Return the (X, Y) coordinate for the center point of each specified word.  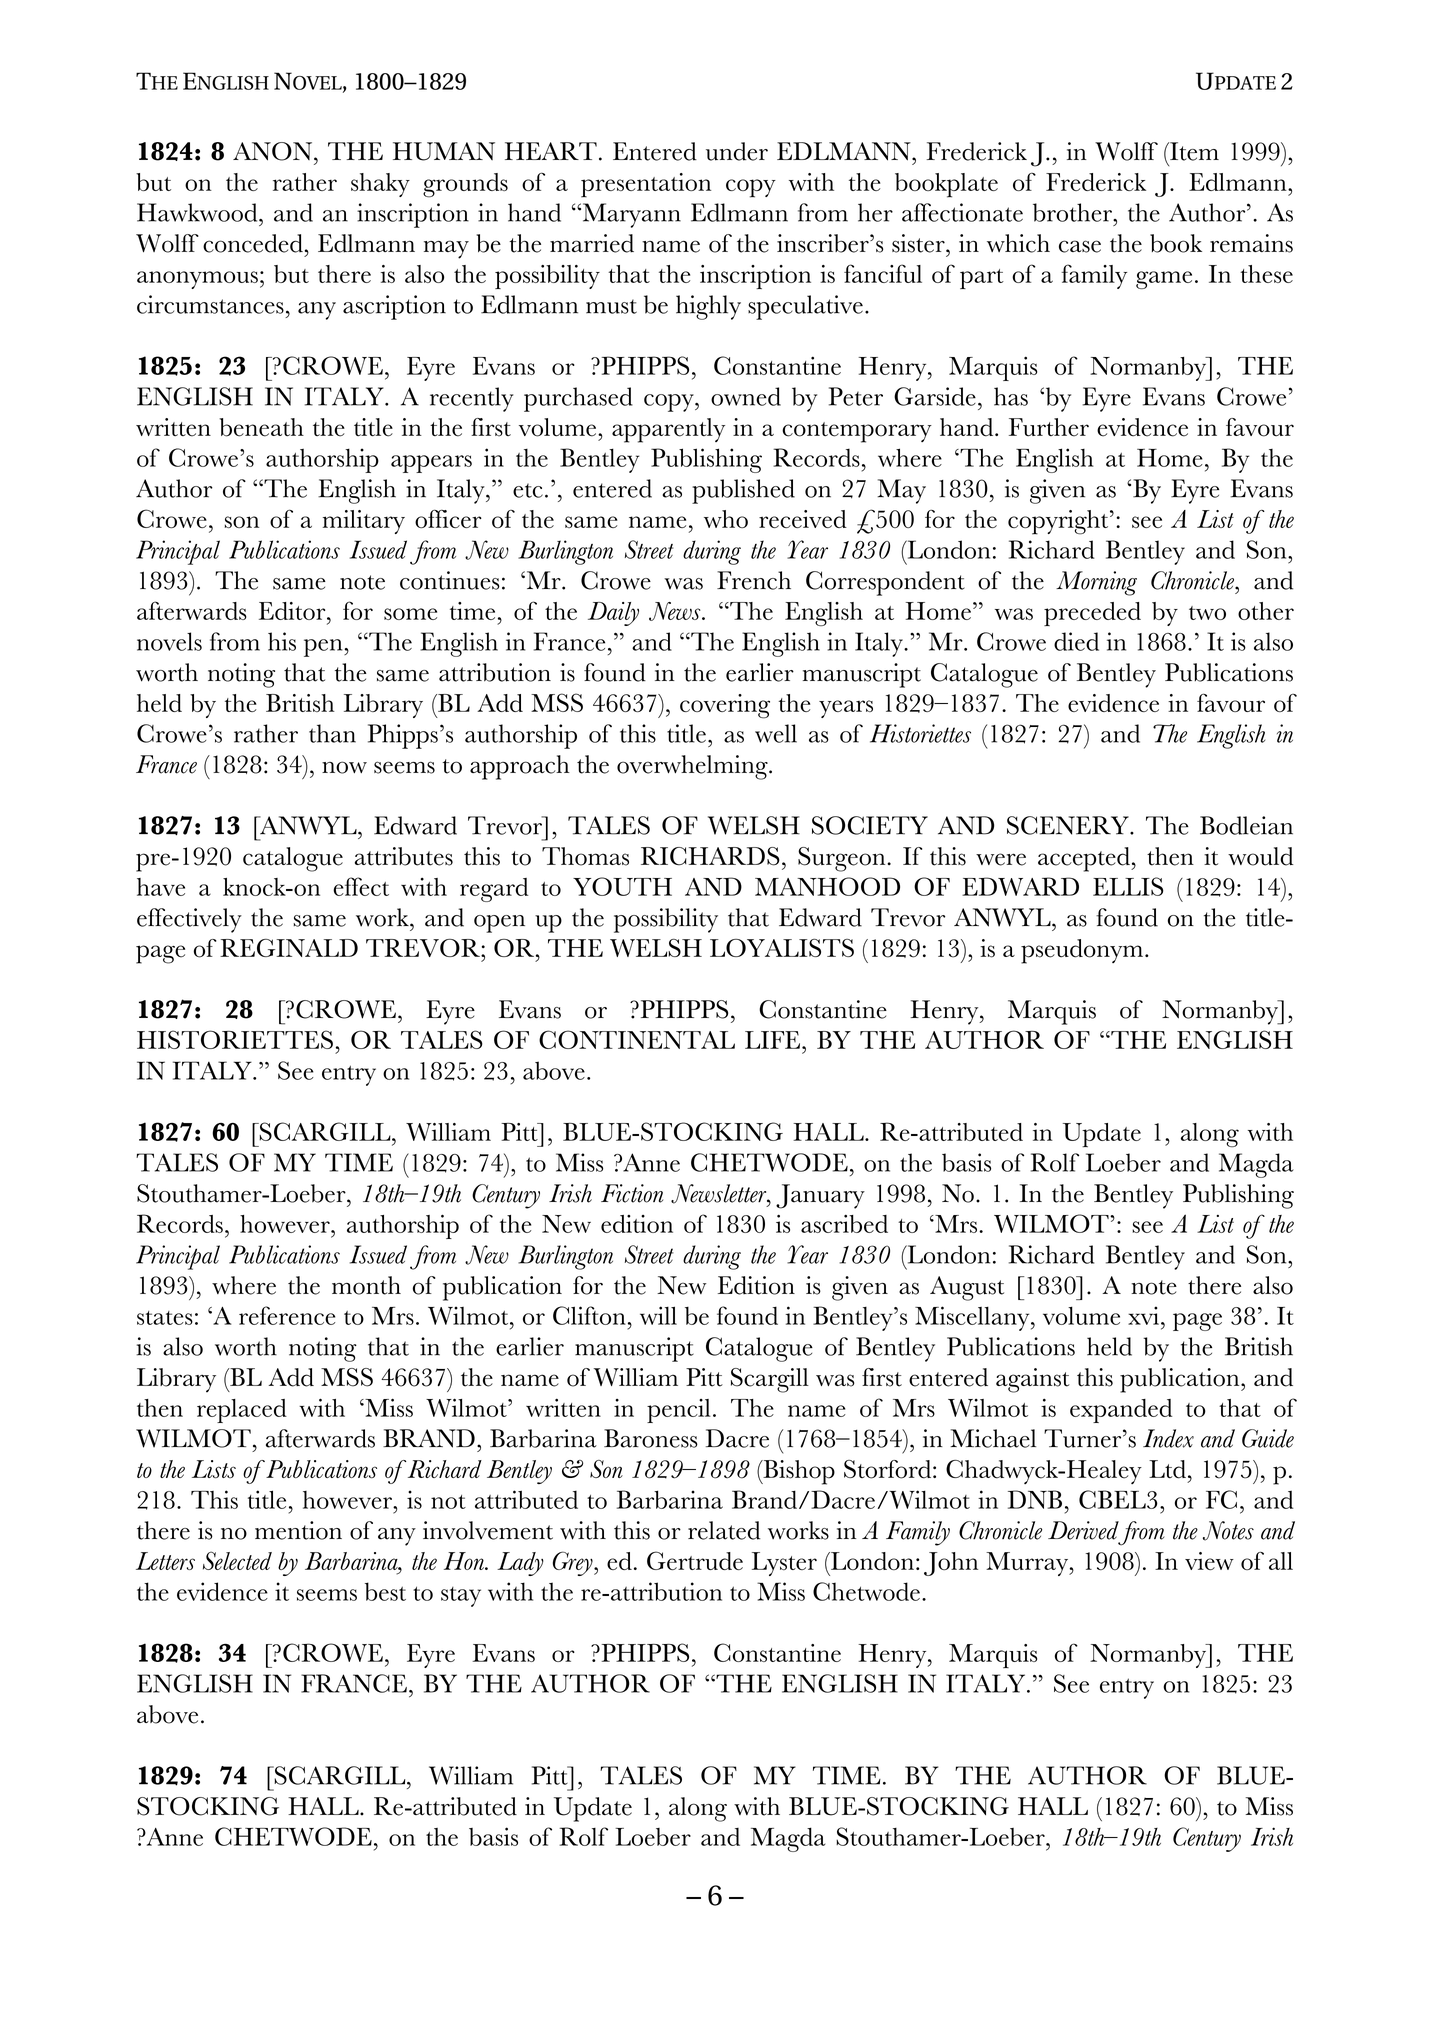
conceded (253, 243)
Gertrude (695, 1560)
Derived (1083, 1530)
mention (298, 1530)
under (737, 151)
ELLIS (1128, 886)
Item (1193, 151)
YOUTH (622, 886)
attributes (404, 856)
